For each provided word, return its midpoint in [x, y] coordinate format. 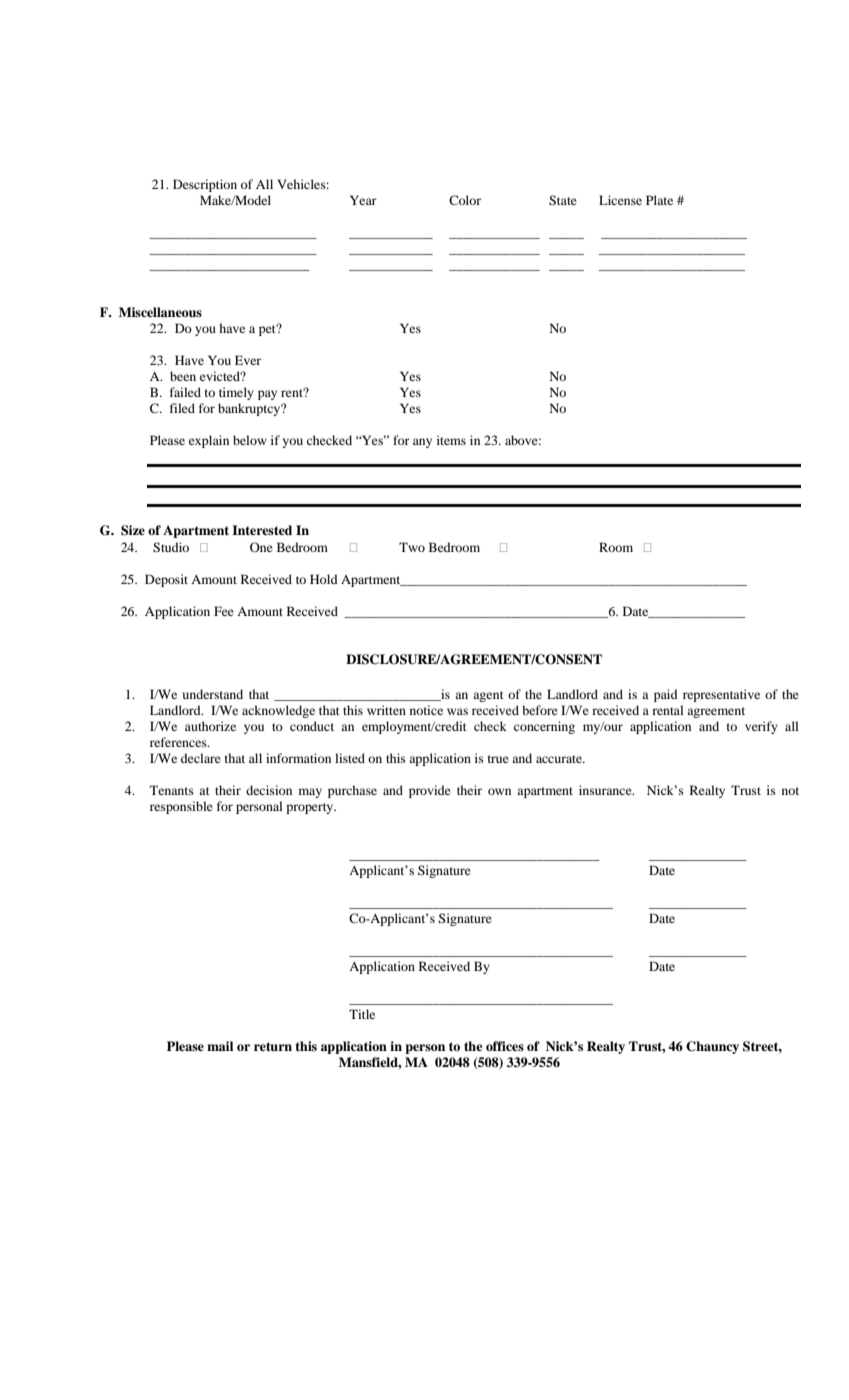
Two [412, 547]
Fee [224, 611]
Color [465, 200]
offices [505, 1046]
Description [205, 185]
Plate [659, 200]
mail [220, 1046]
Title [362, 1014]
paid [666, 695]
